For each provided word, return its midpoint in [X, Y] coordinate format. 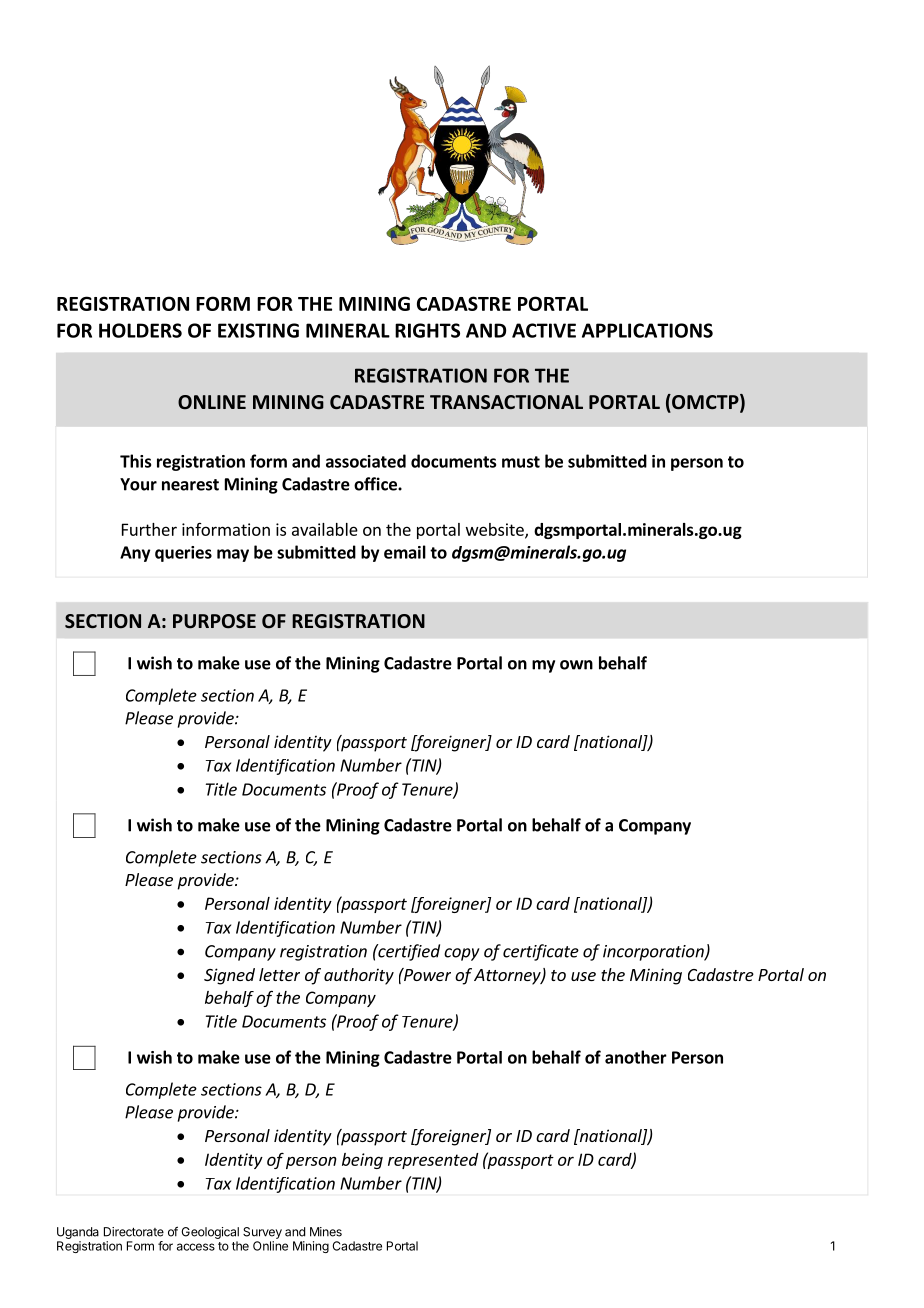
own [576, 665]
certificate [541, 952]
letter [279, 974]
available [325, 529]
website [496, 530]
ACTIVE [544, 330]
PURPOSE [214, 621]
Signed [229, 976]
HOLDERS [140, 330]
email [405, 552]
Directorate [134, 1232]
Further [149, 529]
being [362, 1161]
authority [359, 976]
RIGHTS [427, 330]
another [636, 1057]
